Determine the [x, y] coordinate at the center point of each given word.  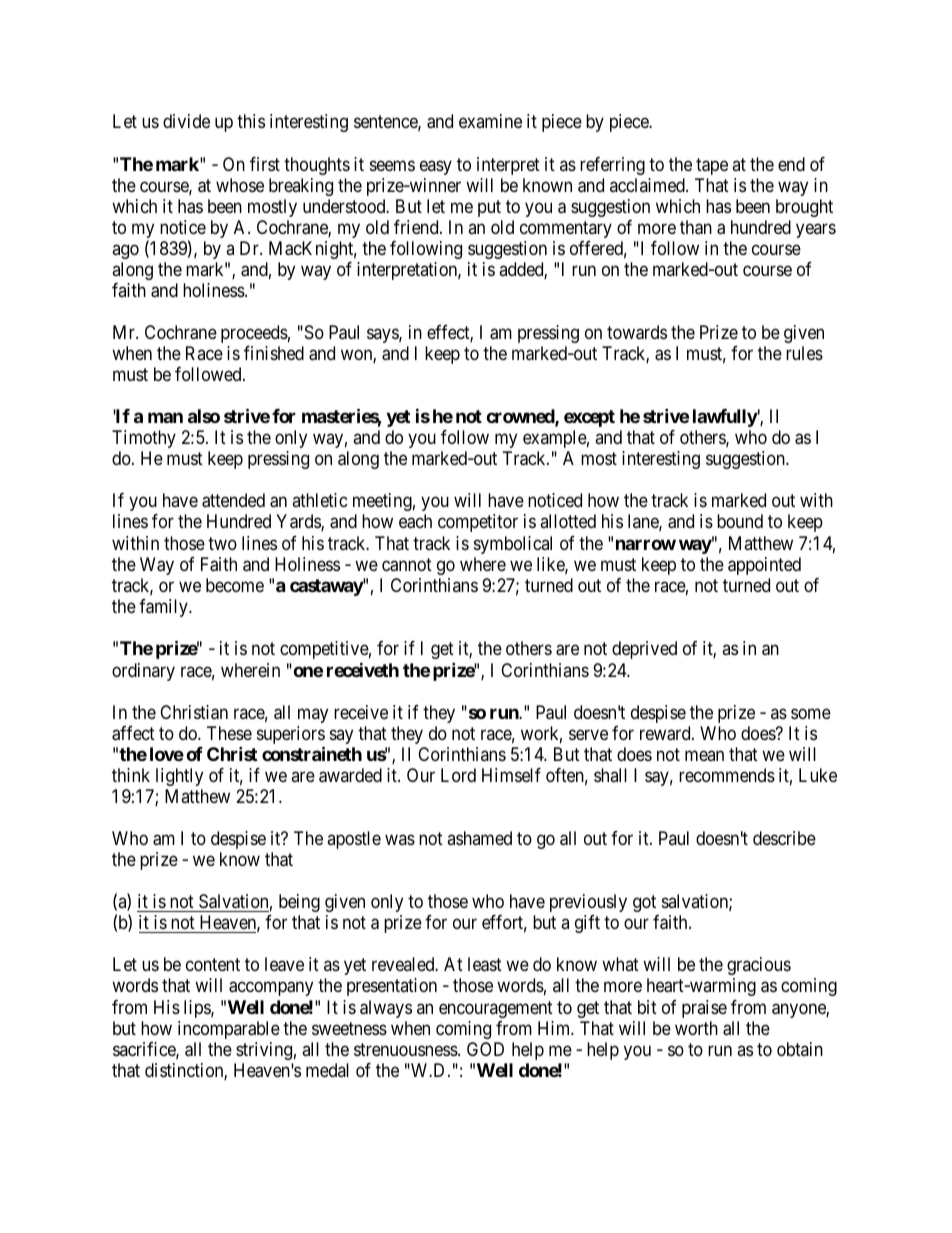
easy [436, 167]
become [235, 585]
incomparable [229, 1030]
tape [712, 166]
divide [186, 121]
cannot [407, 565]
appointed [764, 566]
